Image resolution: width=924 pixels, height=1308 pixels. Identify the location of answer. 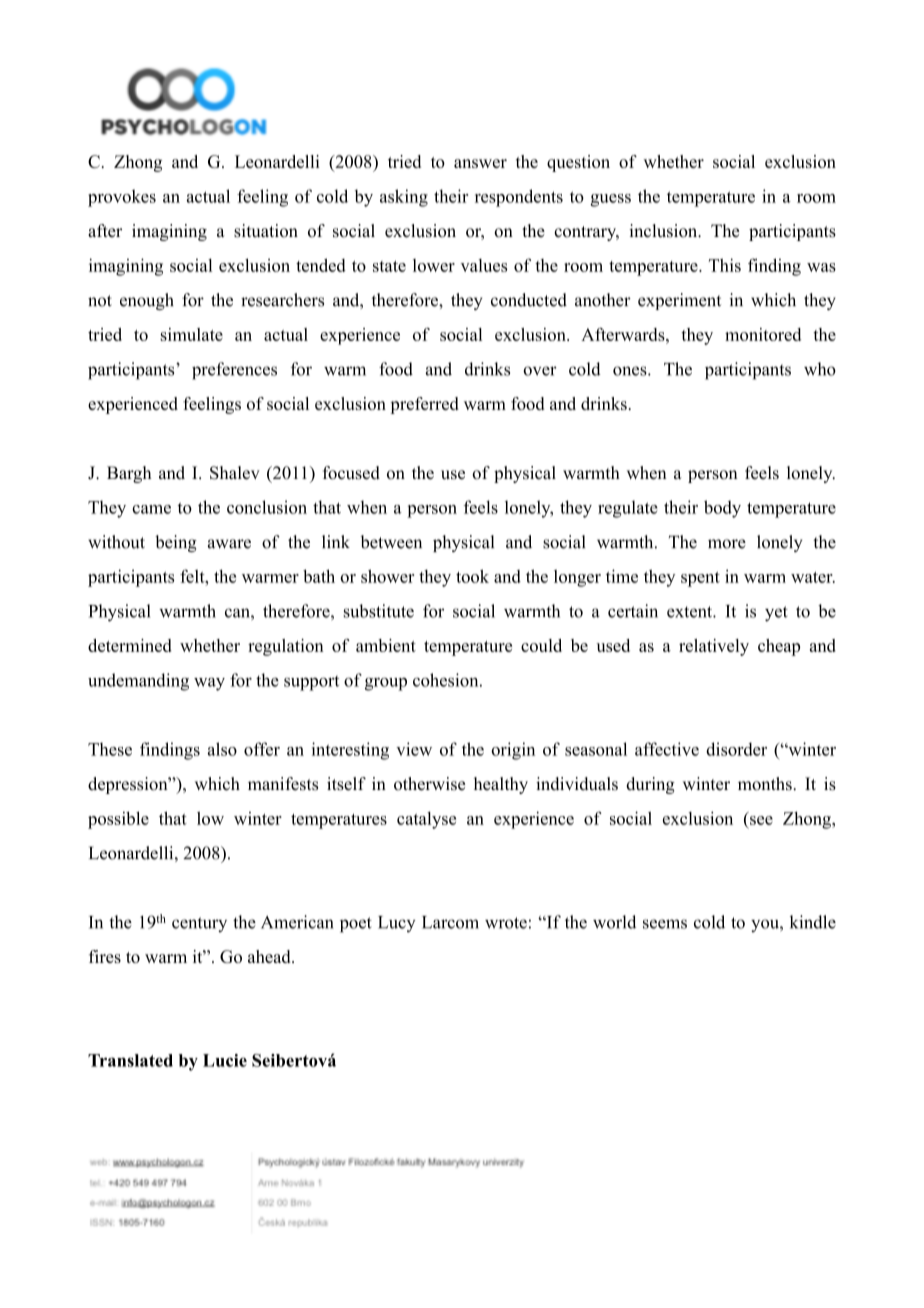
(480, 163).
